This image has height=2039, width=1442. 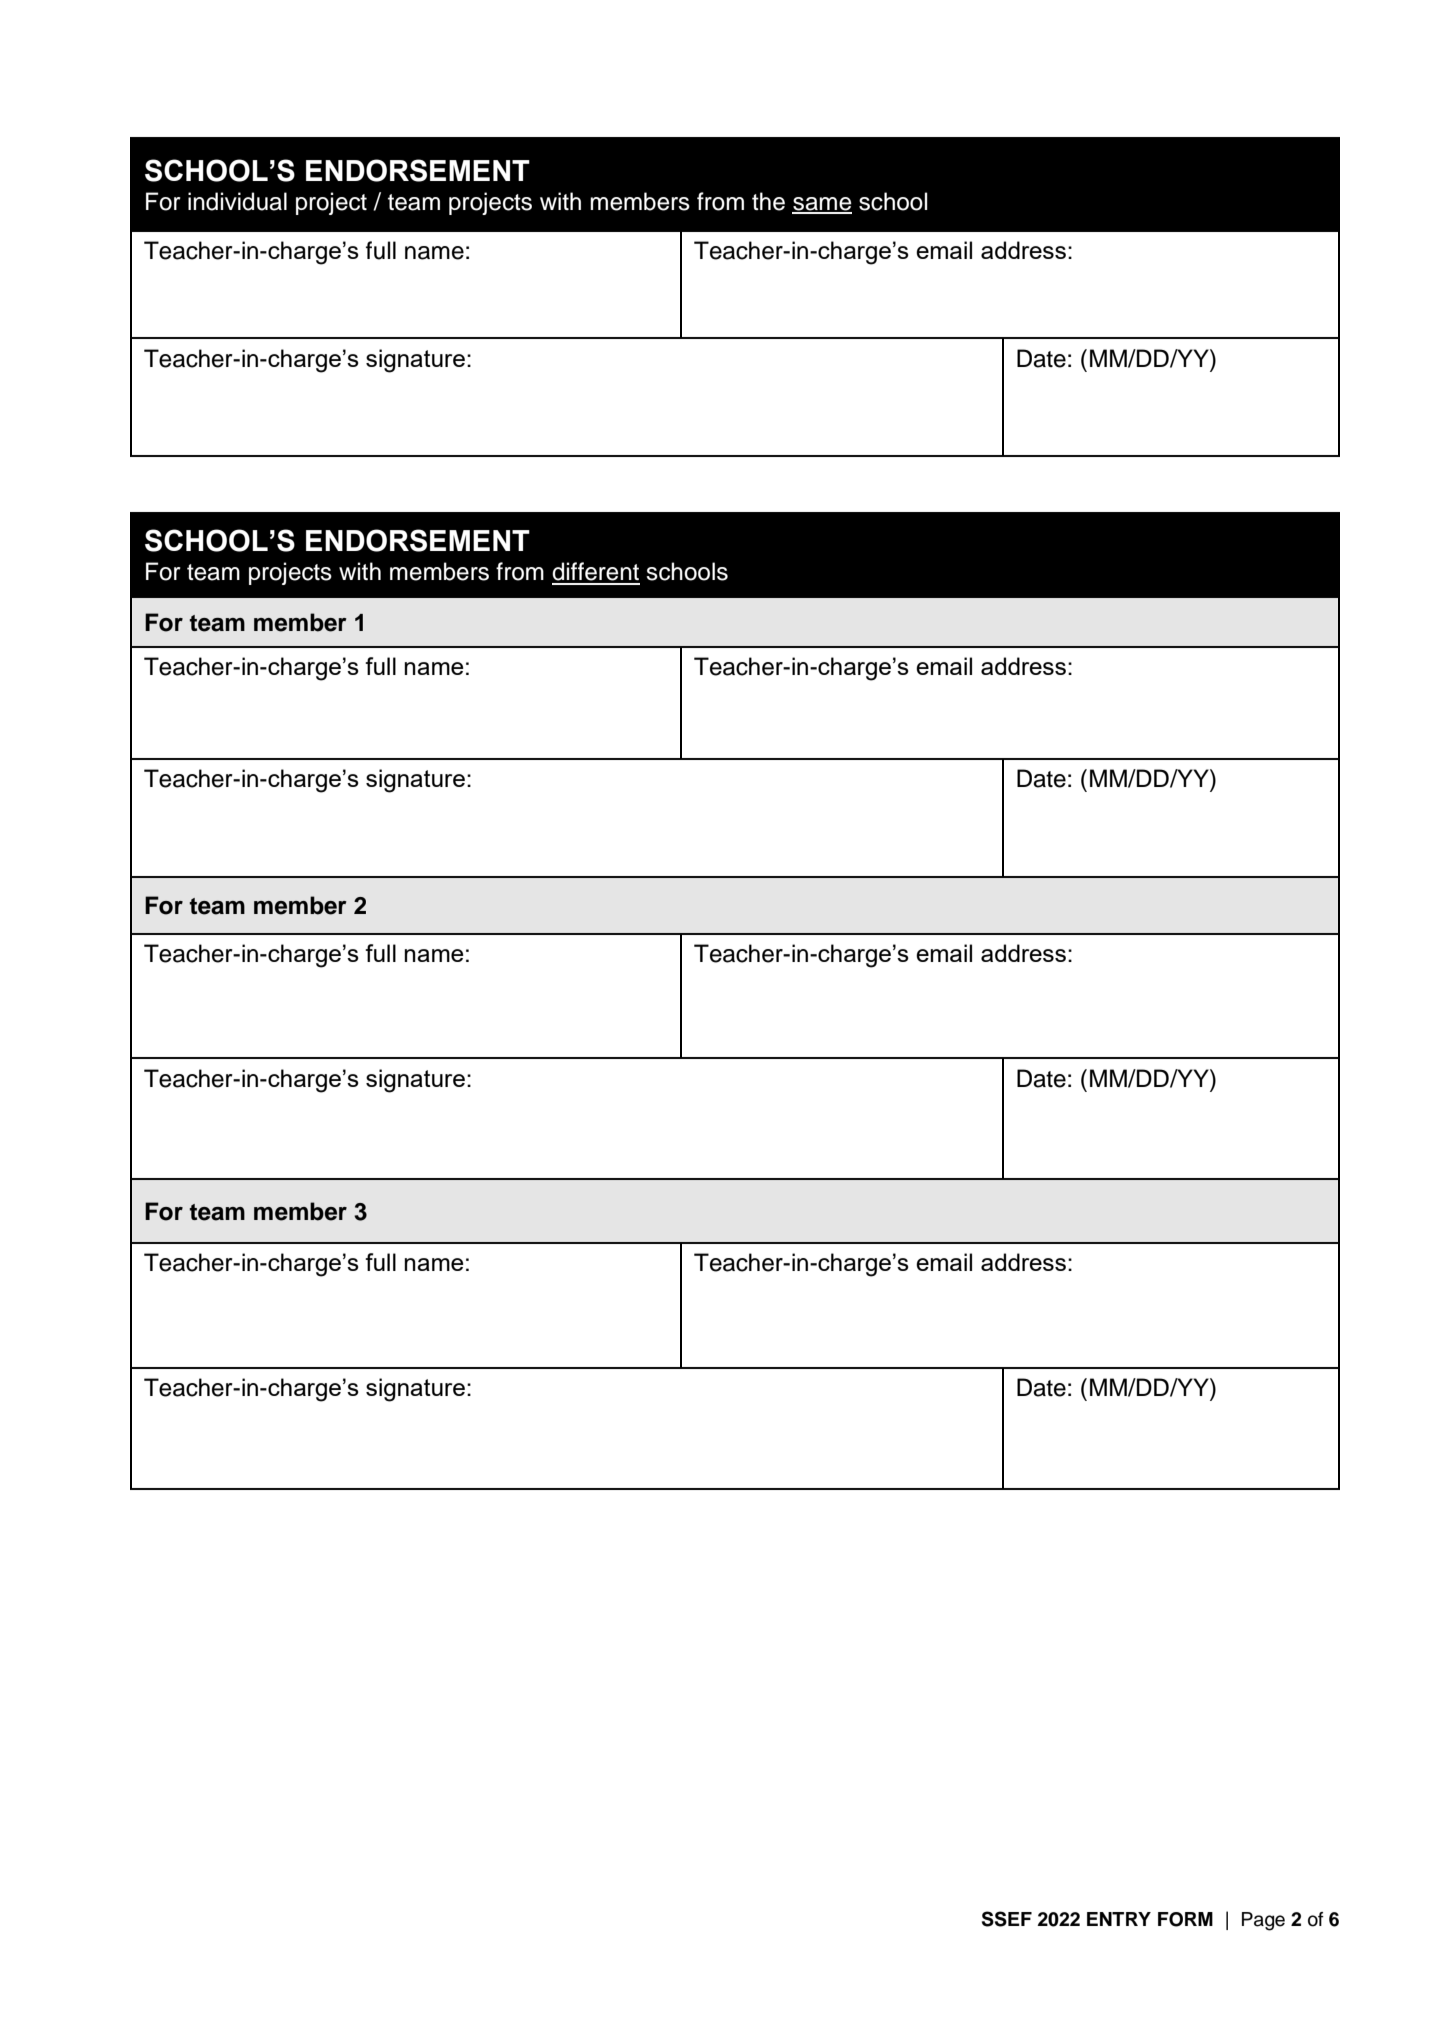 I want to click on FORM, so click(x=1185, y=1919).
